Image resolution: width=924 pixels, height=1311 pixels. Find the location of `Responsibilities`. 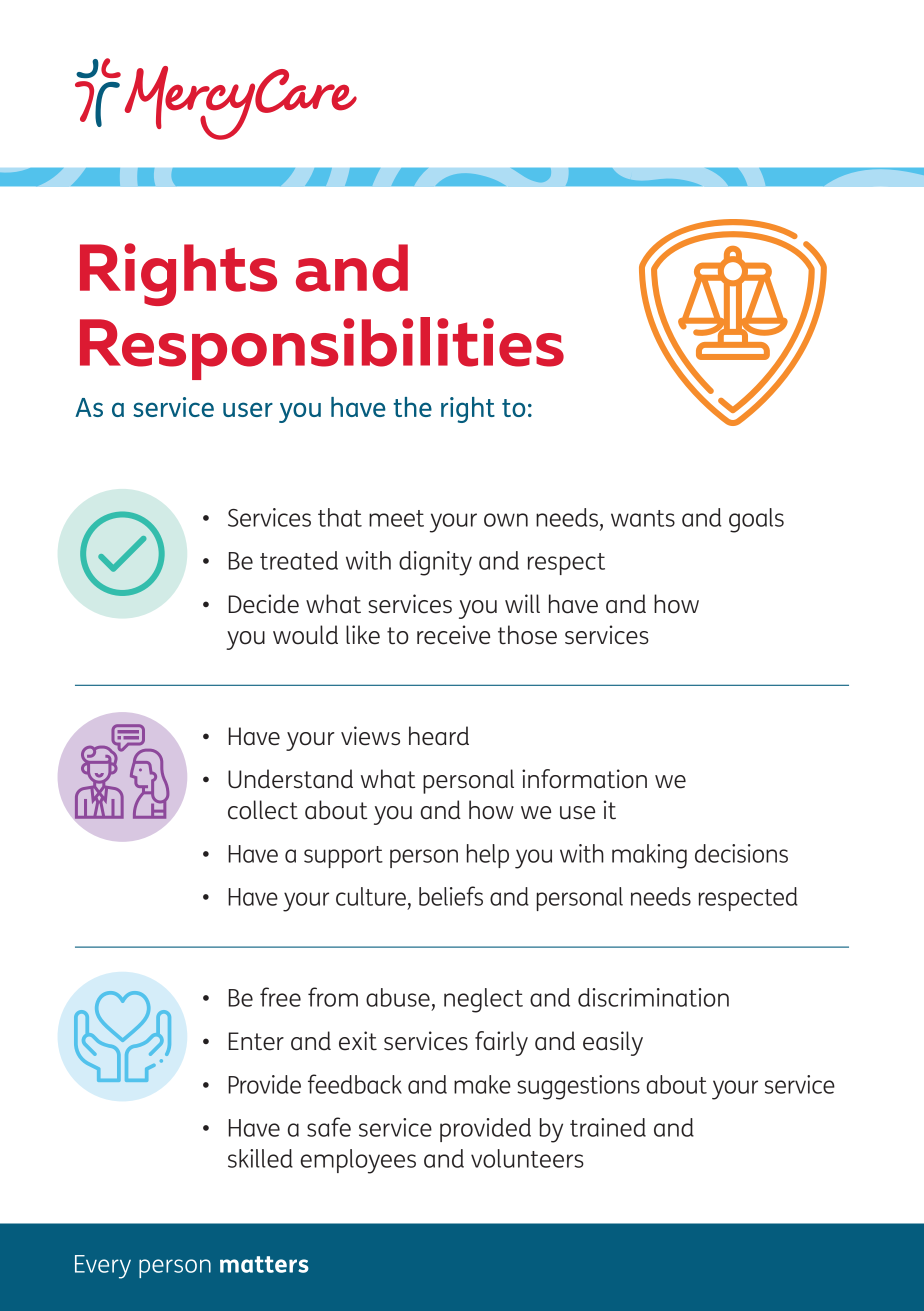

Responsibilities is located at coordinates (322, 348).
